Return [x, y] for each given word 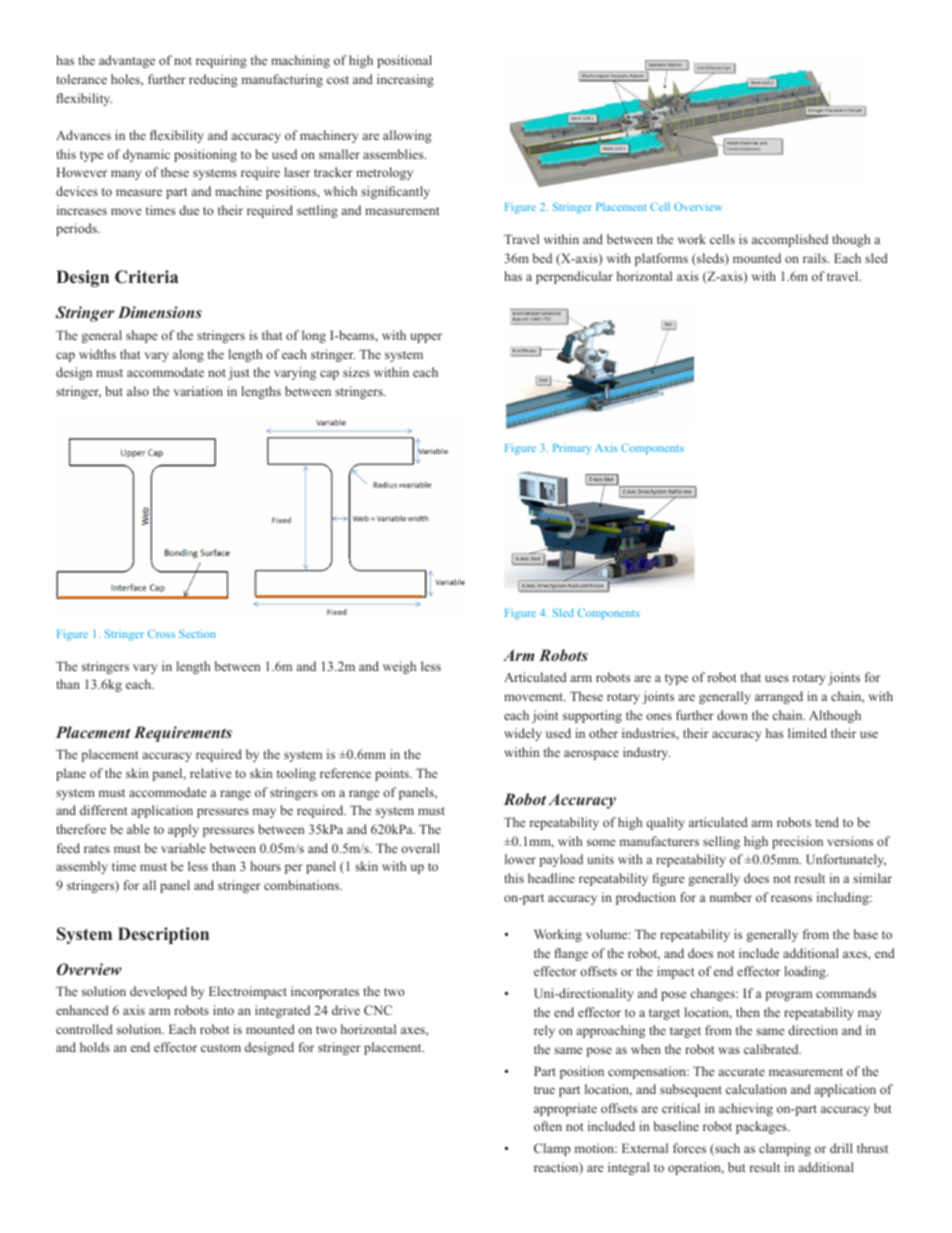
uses [777, 678]
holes [126, 80]
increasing [405, 80]
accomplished [790, 240]
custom [221, 1048]
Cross [161, 634]
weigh [399, 667]
